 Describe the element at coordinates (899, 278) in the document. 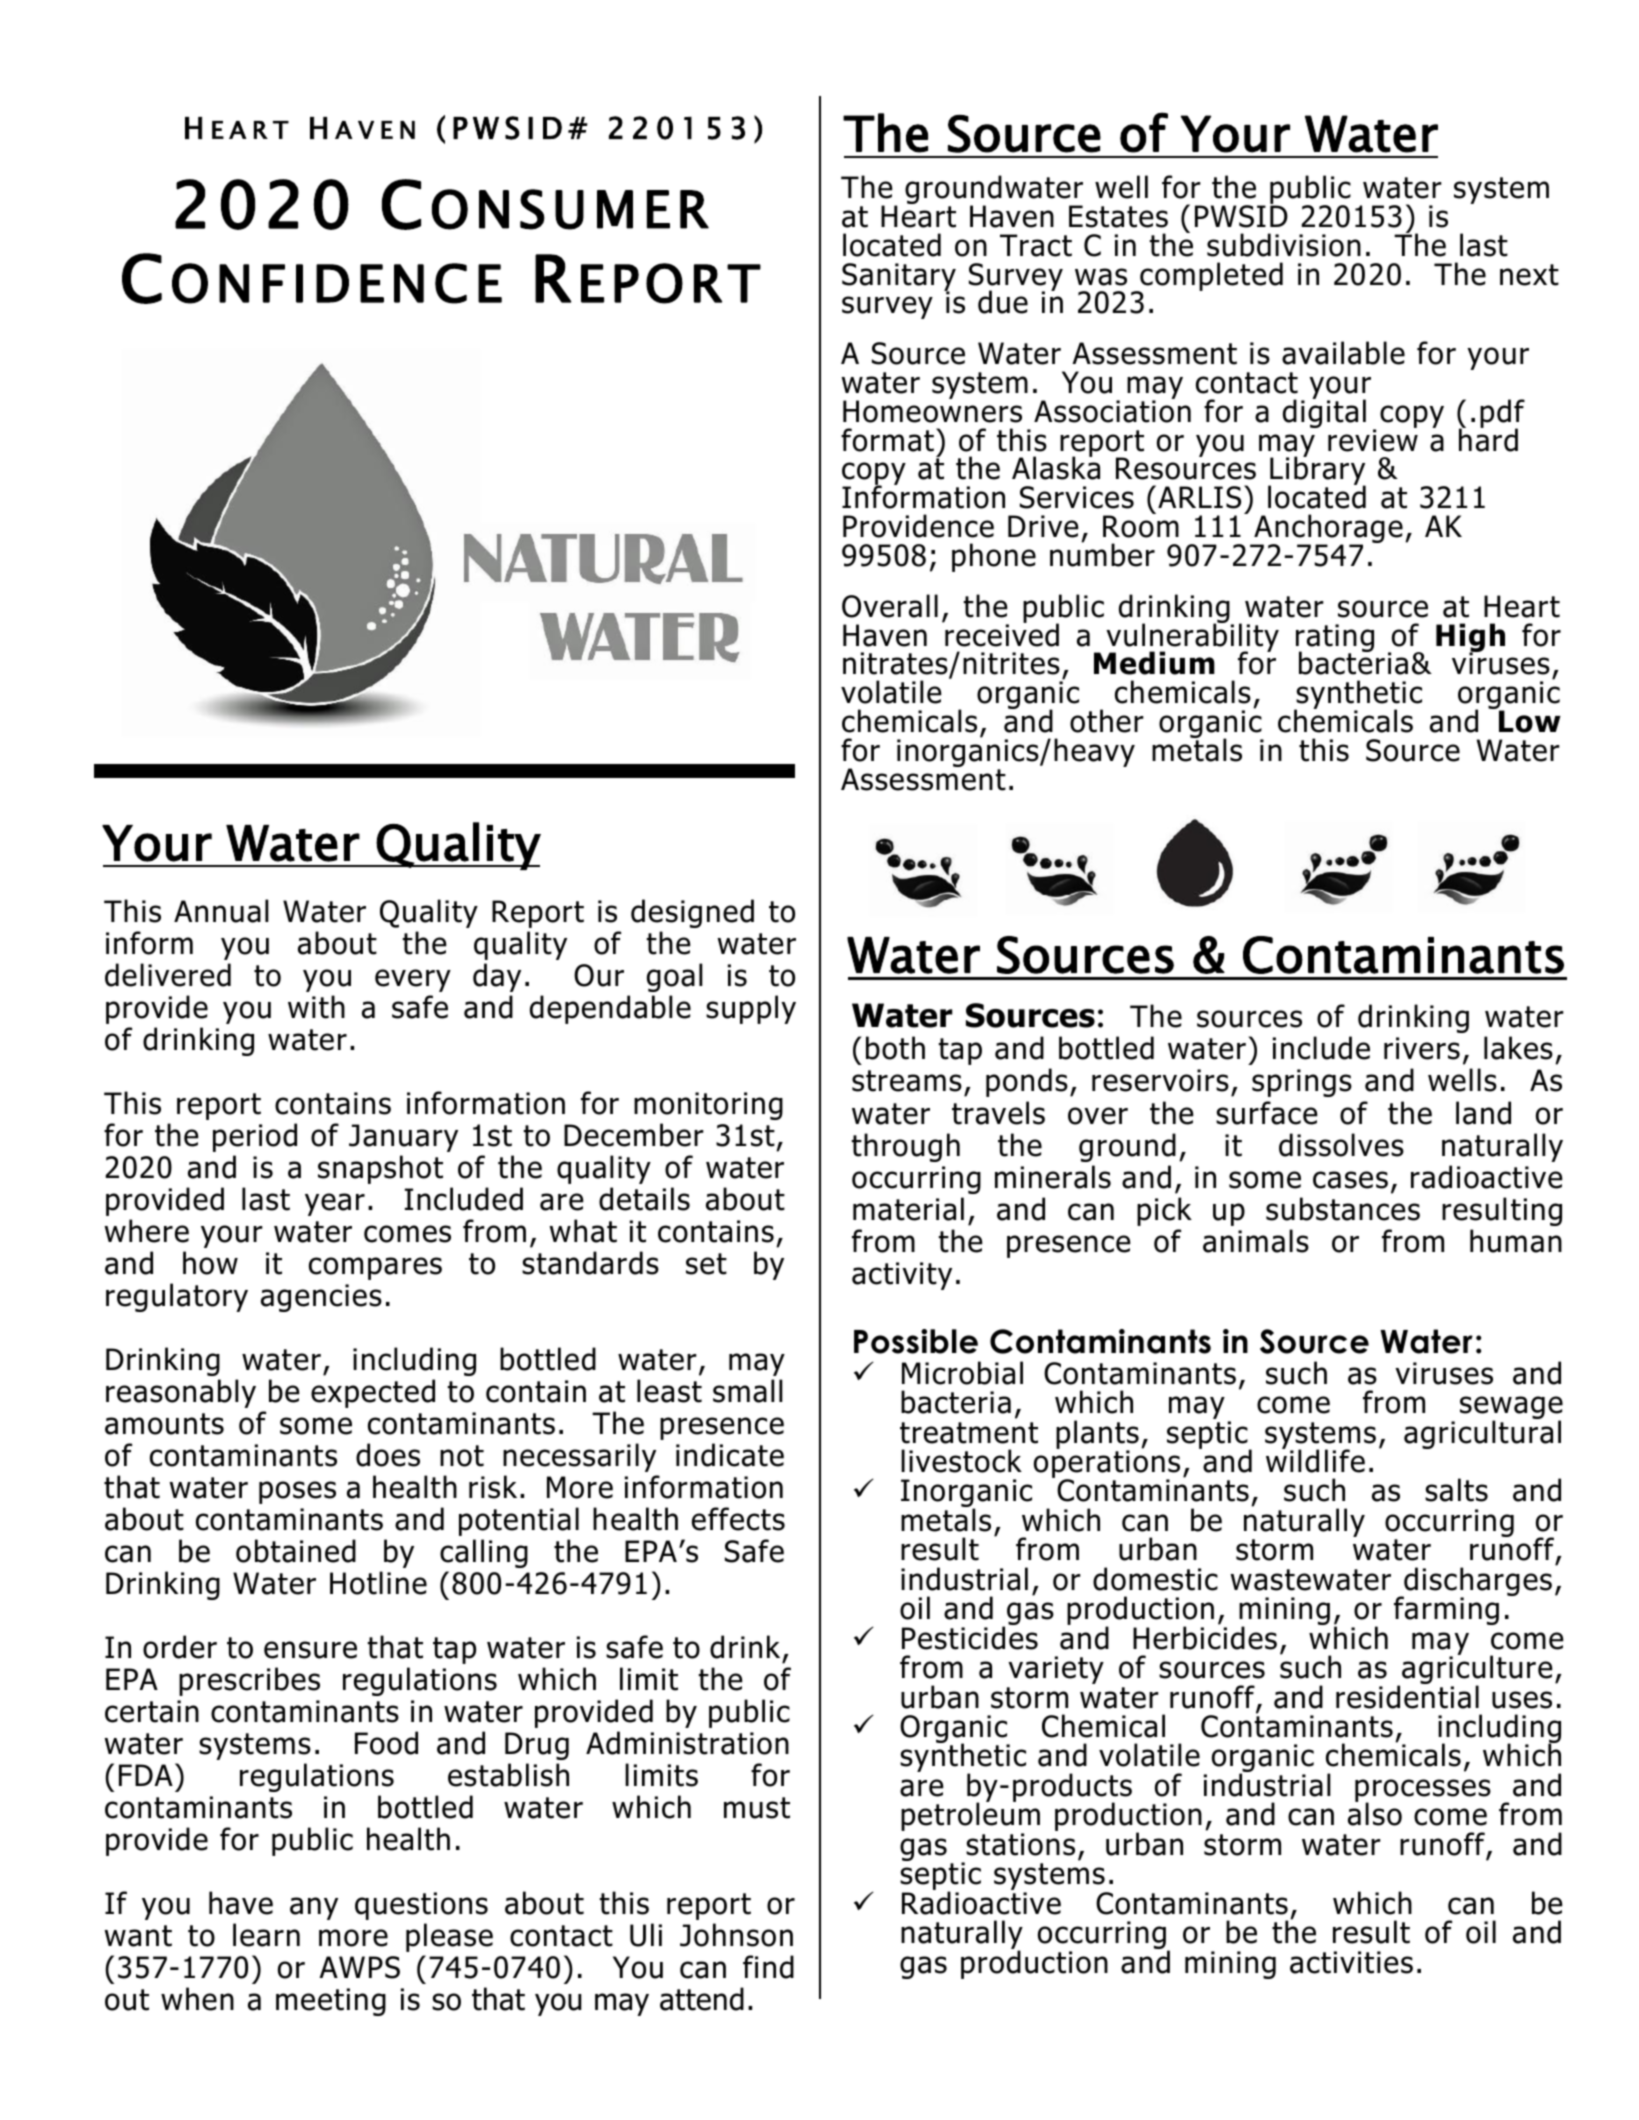

I see `Sanitary` at that location.
